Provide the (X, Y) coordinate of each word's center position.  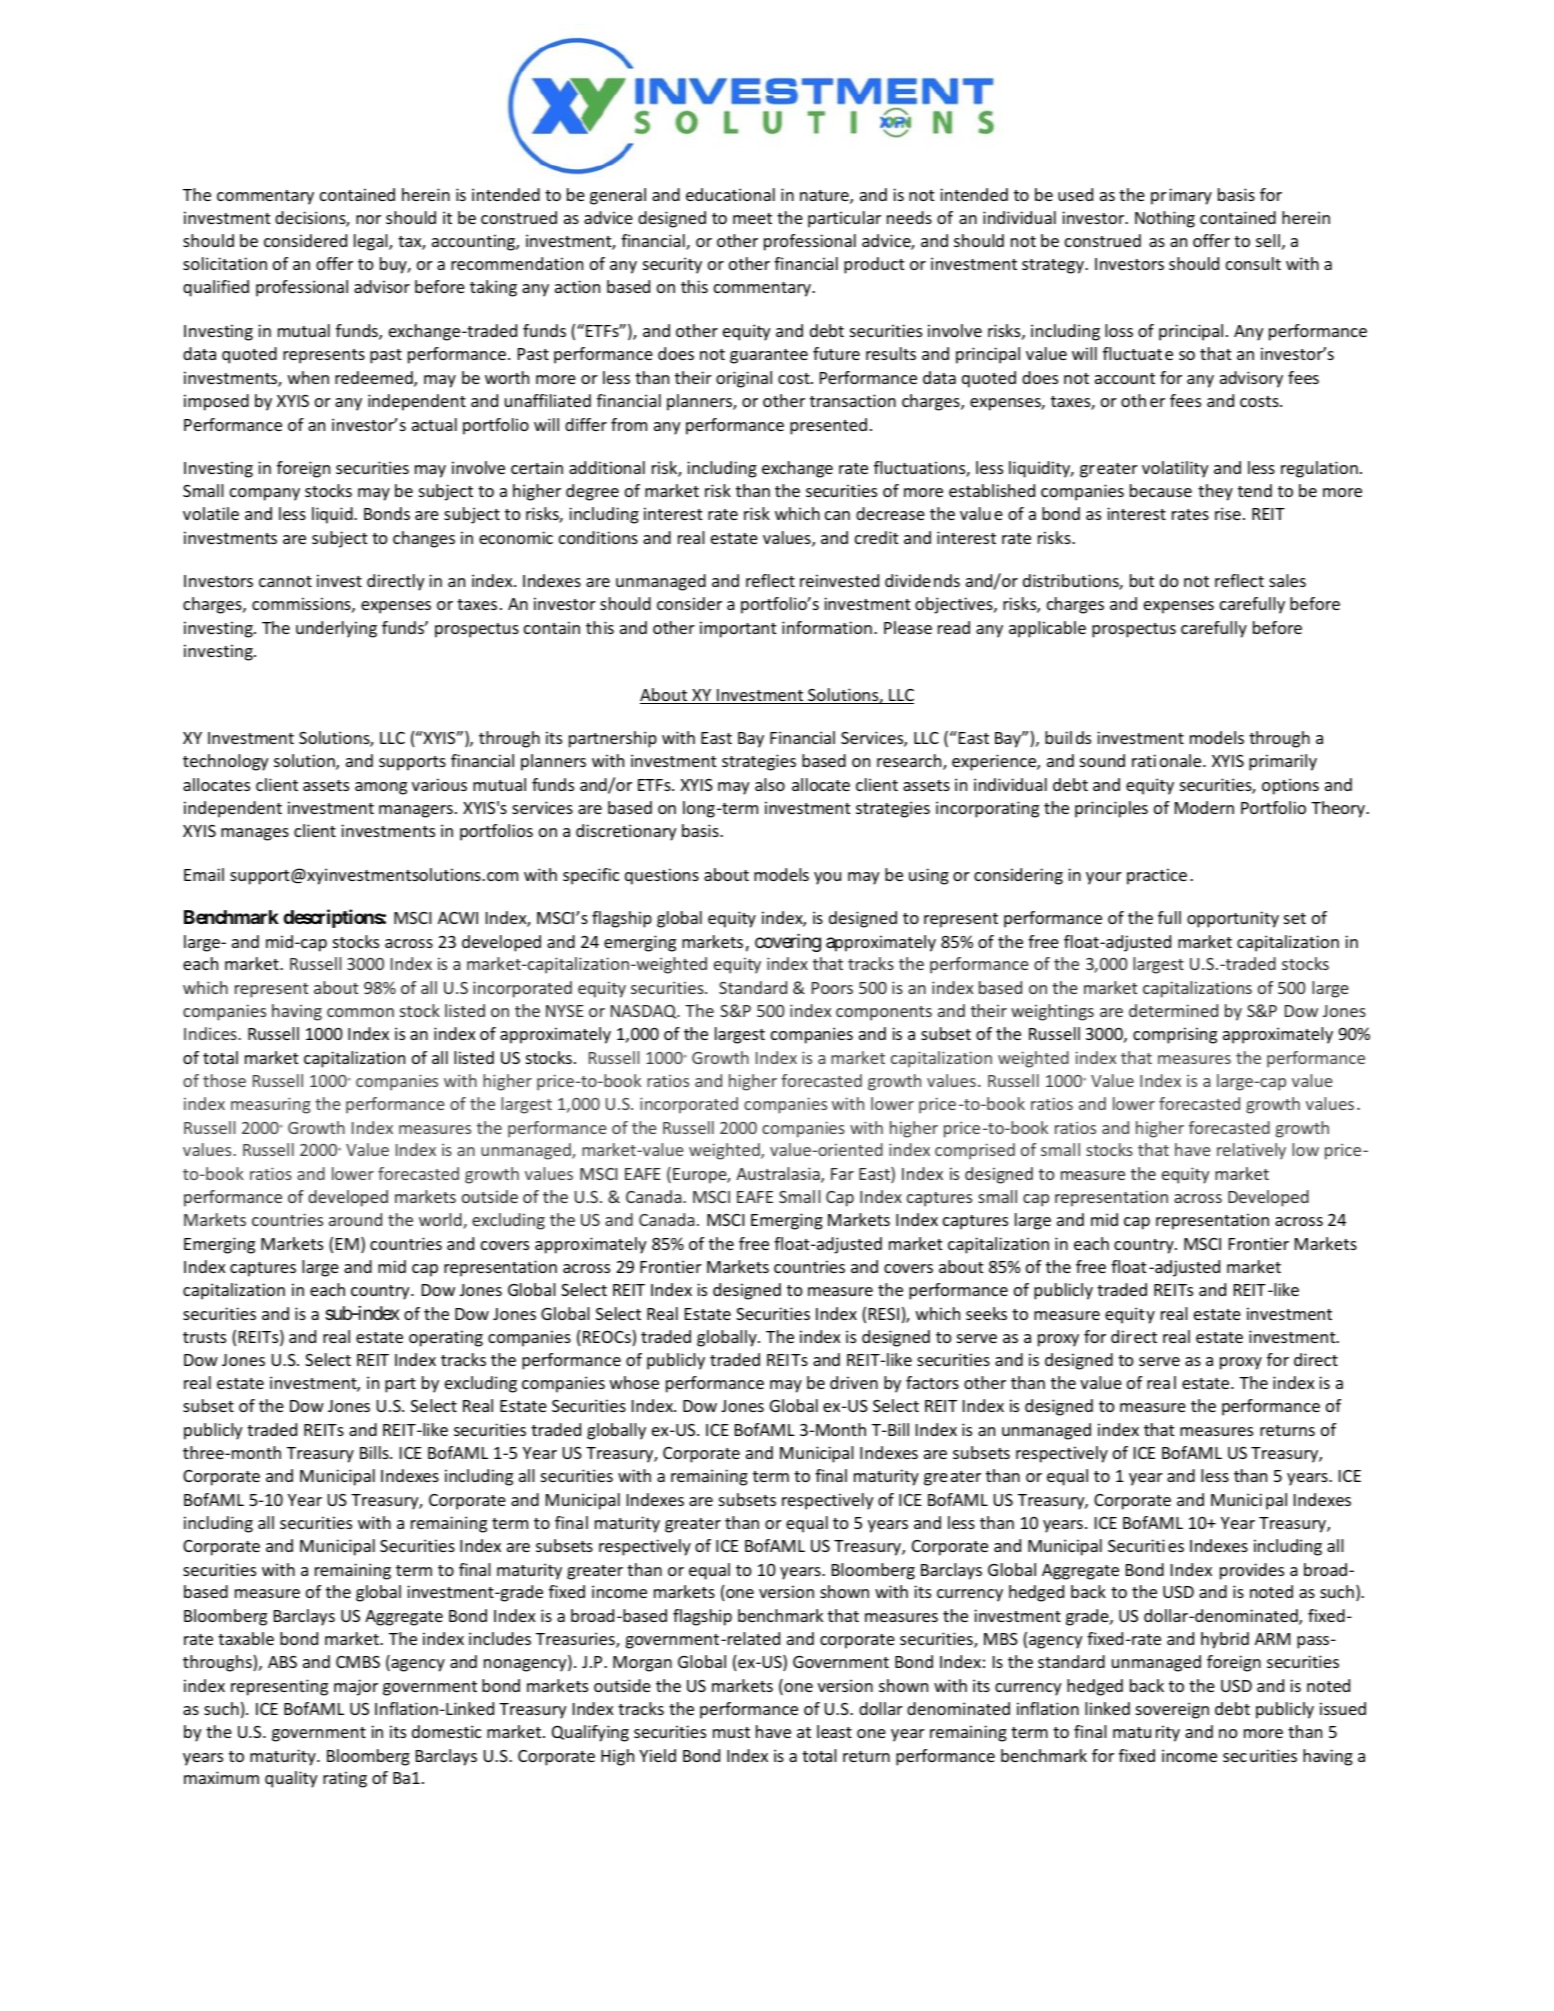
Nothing (1165, 219)
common (360, 1012)
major (356, 1687)
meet (752, 218)
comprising (1175, 1035)
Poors (832, 988)
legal (372, 242)
